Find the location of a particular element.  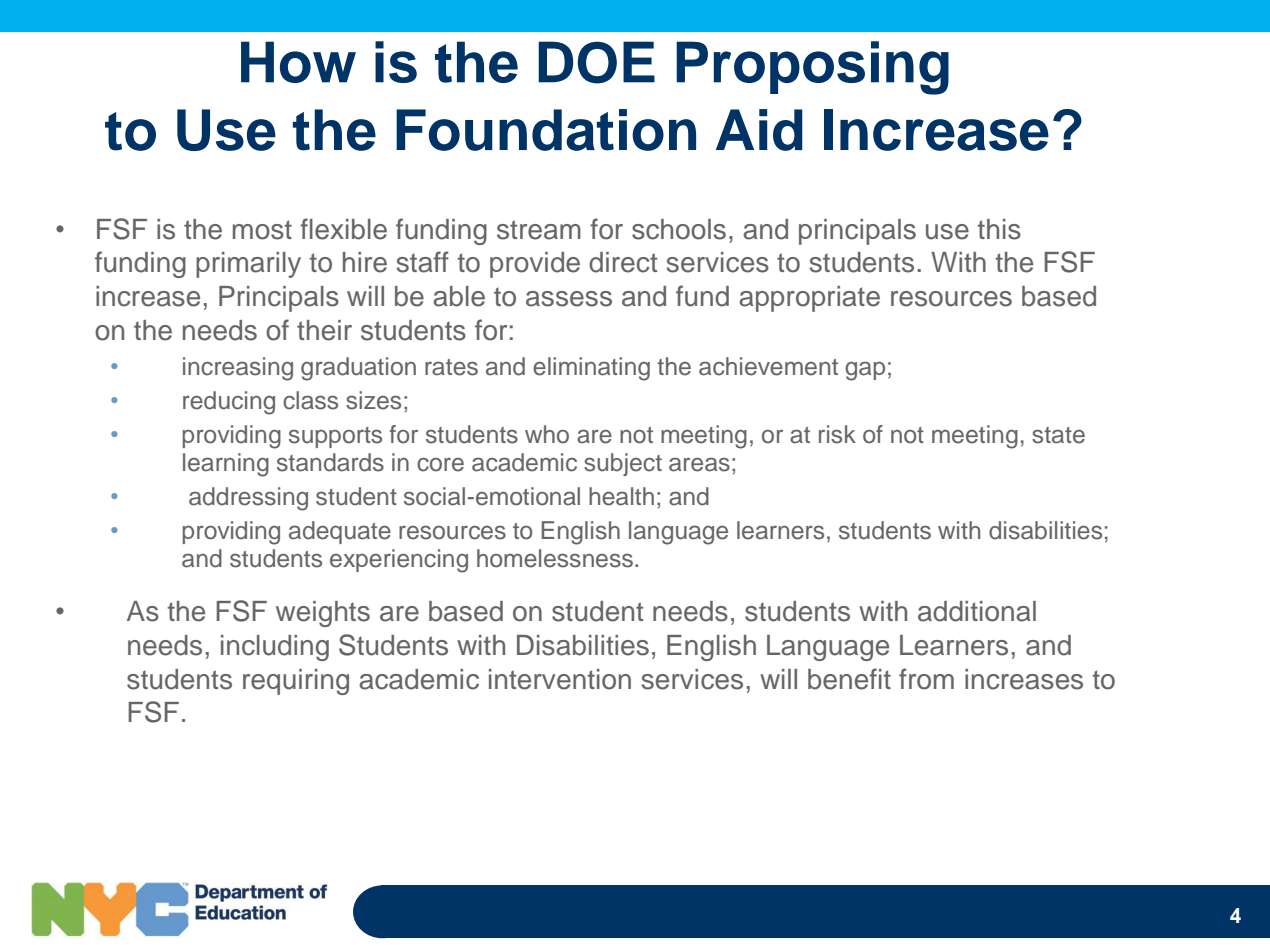

eliminating is located at coordinates (591, 369).
